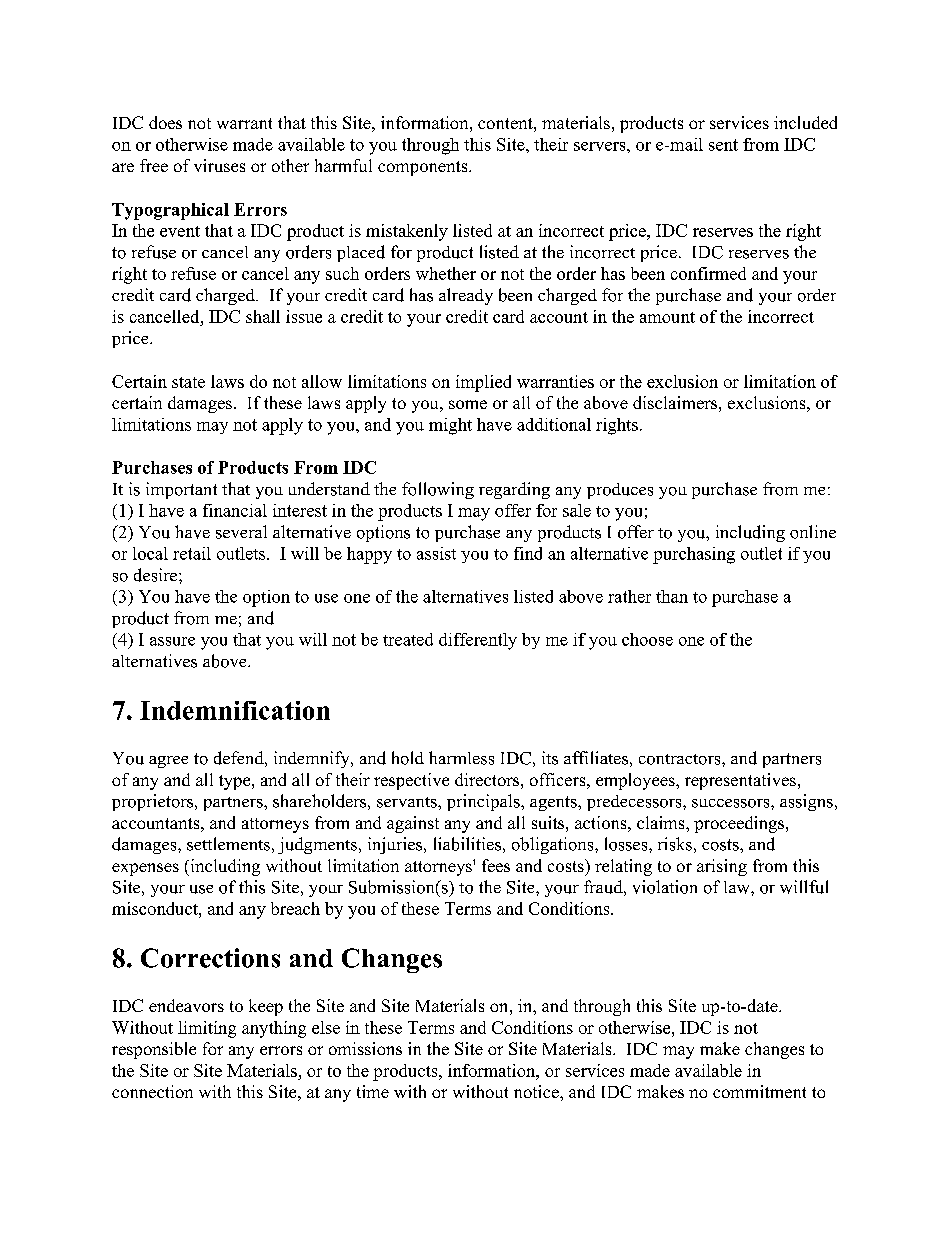 This document has width=952, height=1233. Describe the element at coordinates (263, 316) in the document. I see `shall` at that location.
